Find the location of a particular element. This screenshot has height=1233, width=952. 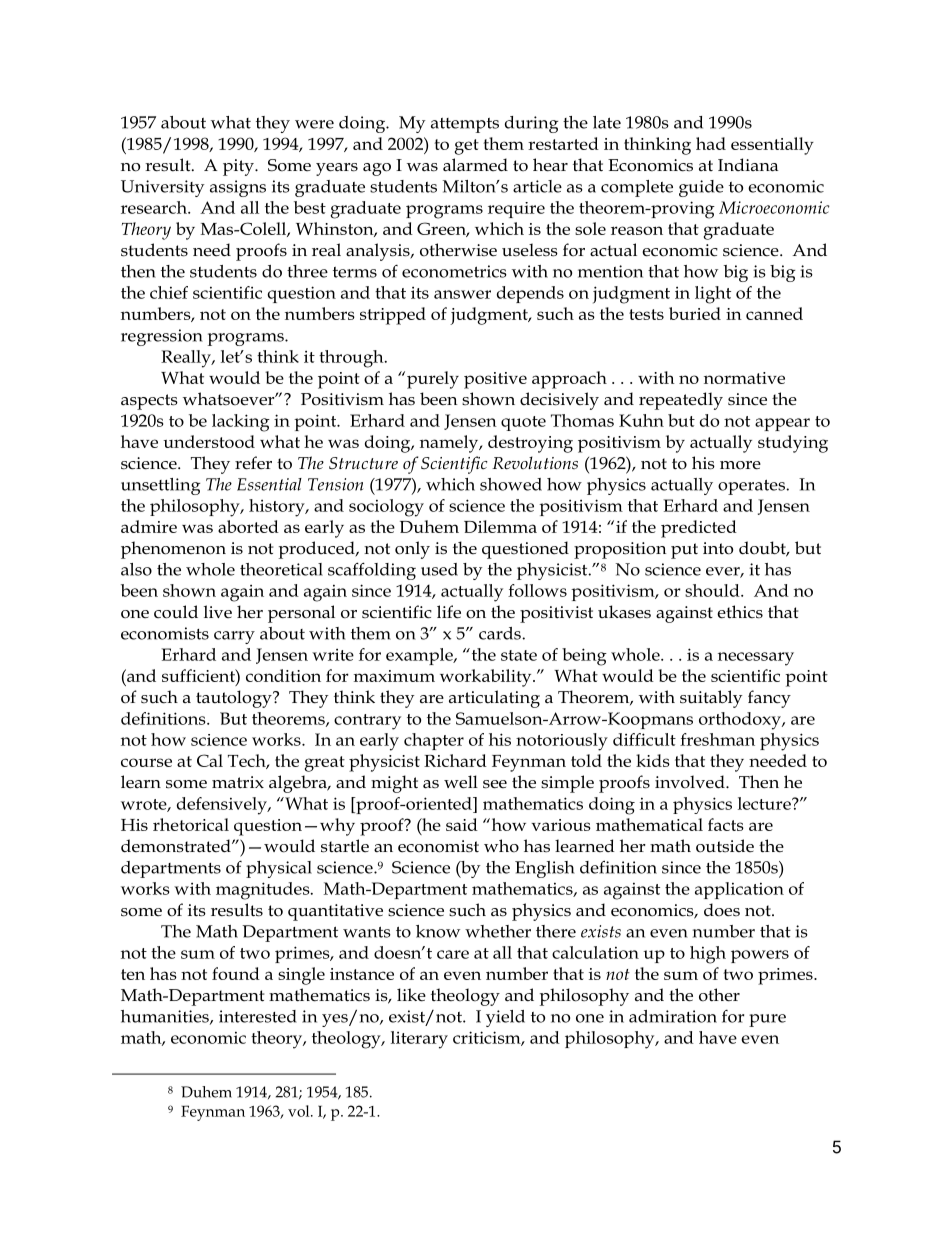

had is located at coordinates (711, 143).
